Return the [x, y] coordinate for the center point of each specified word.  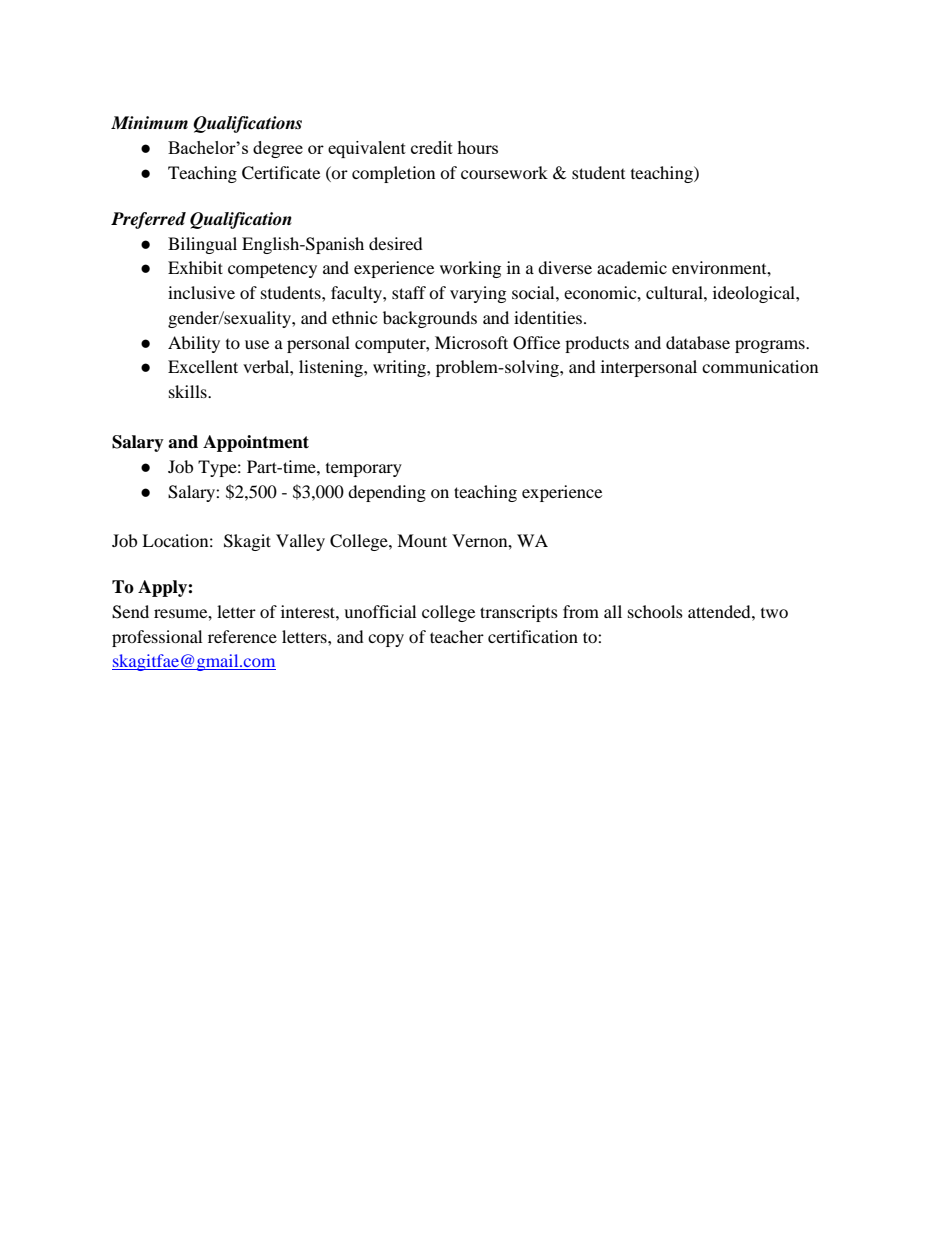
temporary [364, 470]
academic [632, 267]
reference [242, 636]
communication [760, 366]
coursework [504, 172]
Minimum [149, 122]
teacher [457, 636]
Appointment [256, 443]
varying [478, 294]
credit [432, 147]
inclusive [201, 292]
